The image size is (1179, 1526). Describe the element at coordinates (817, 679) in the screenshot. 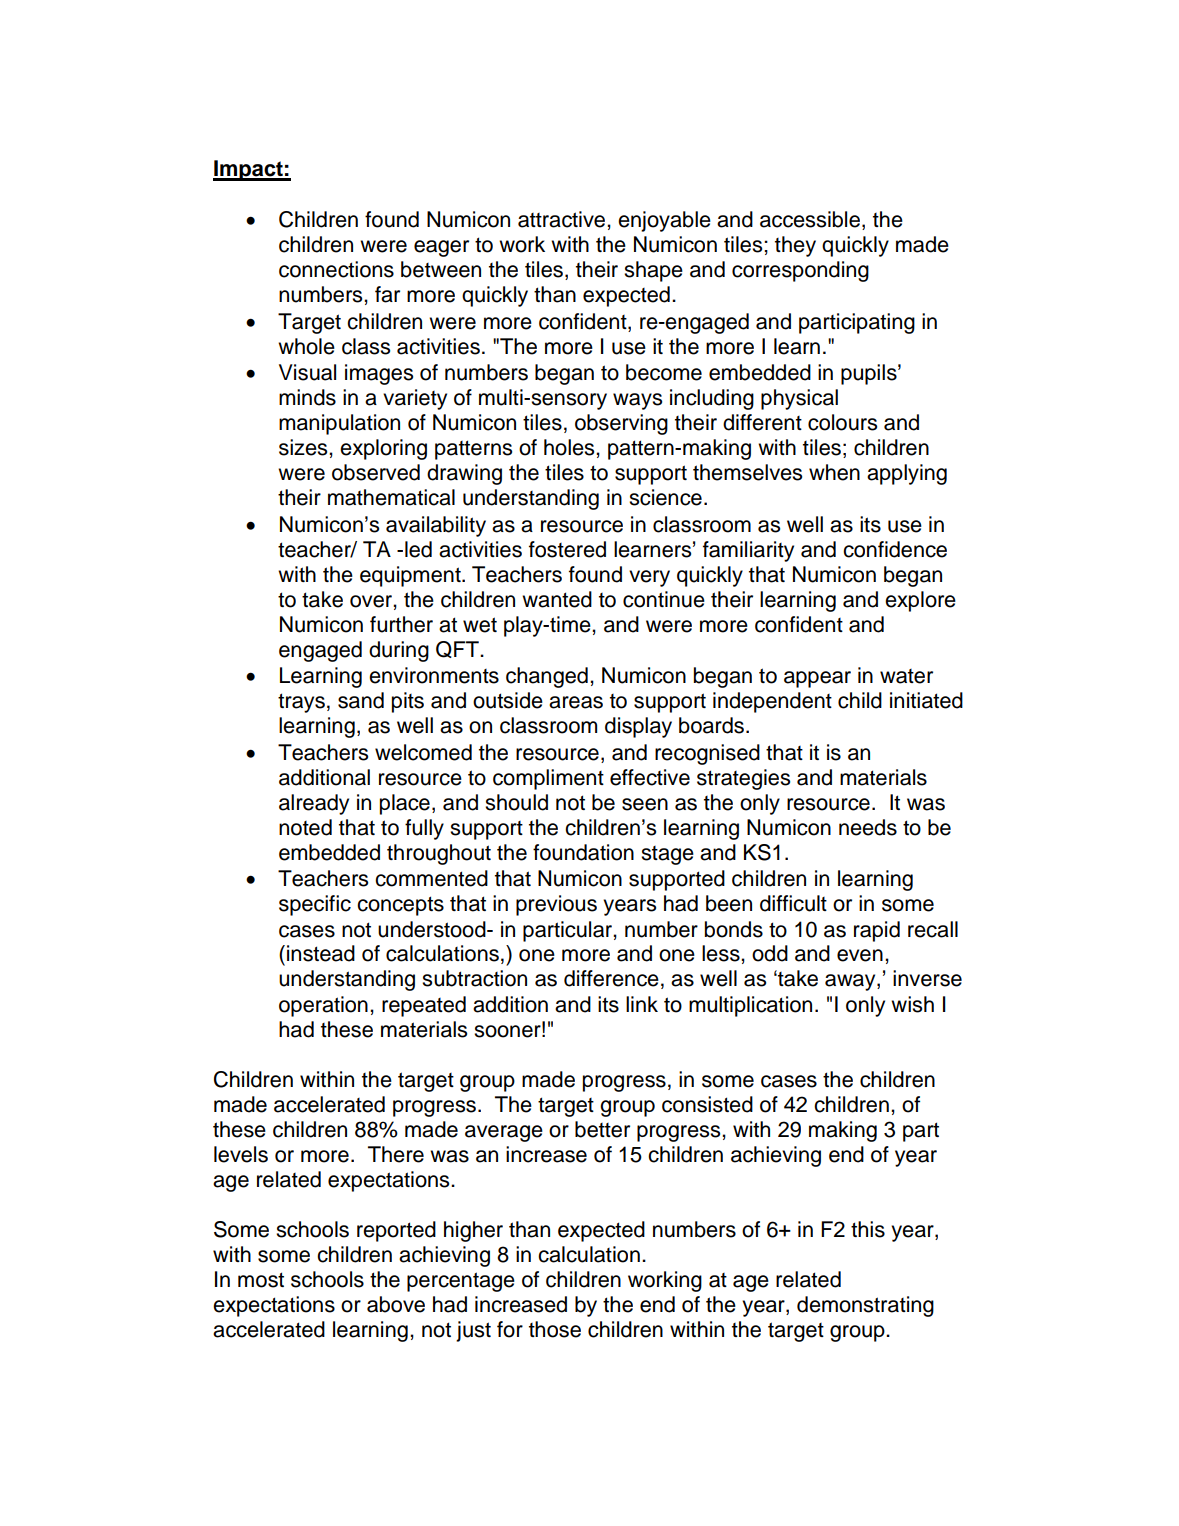

I see `appear` at that location.
